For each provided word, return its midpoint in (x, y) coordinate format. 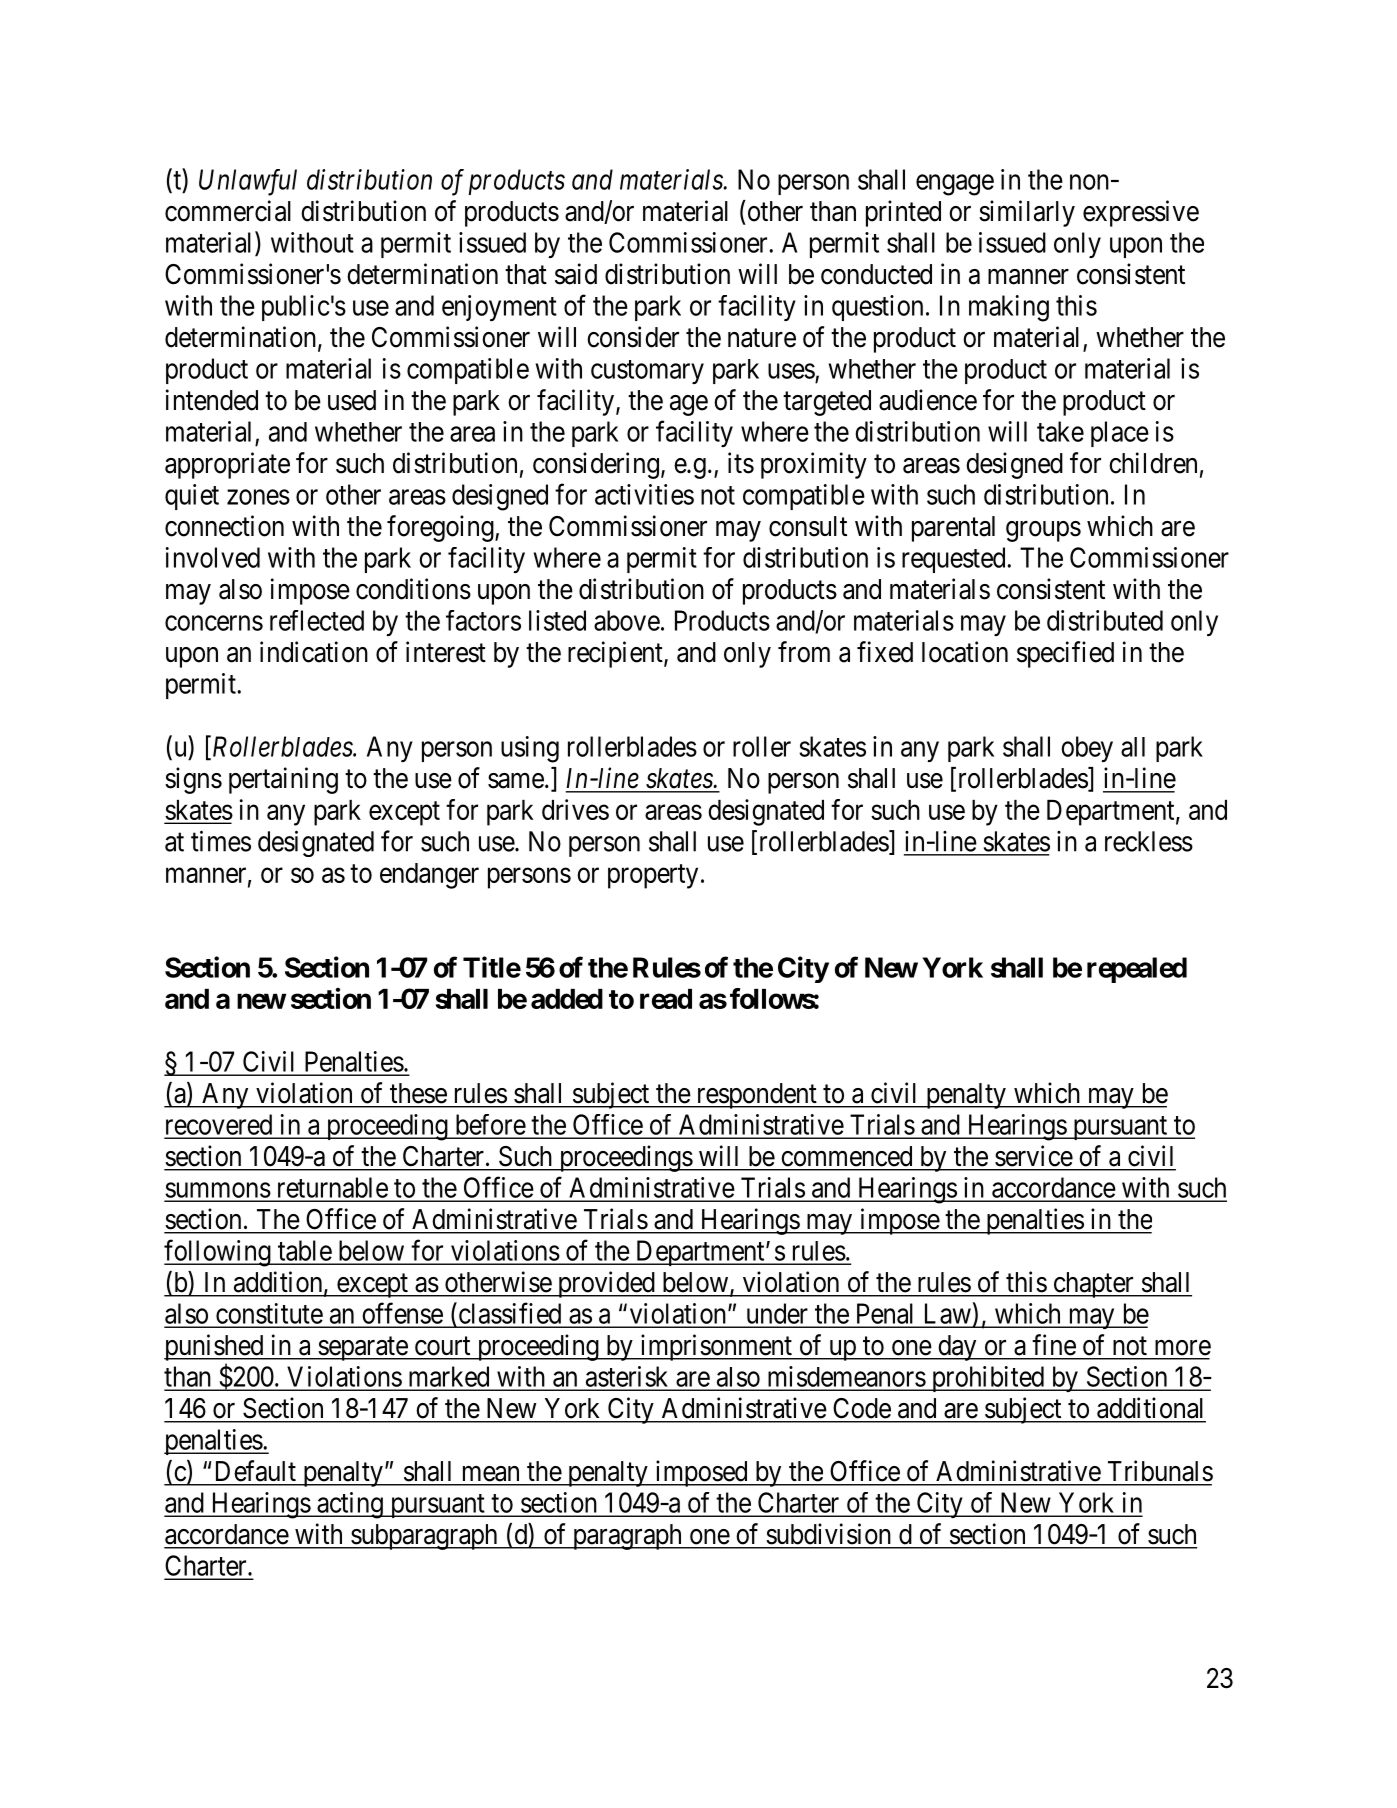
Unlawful (248, 182)
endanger (429, 876)
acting (350, 1505)
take (1060, 431)
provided (606, 1284)
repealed (1137, 970)
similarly (1027, 213)
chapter (1093, 1285)
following (218, 1253)
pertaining (283, 780)
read (666, 999)
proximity (814, 465)
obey (1087, 749)
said (576, 274)
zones (258, 497)
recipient (616, 654)
